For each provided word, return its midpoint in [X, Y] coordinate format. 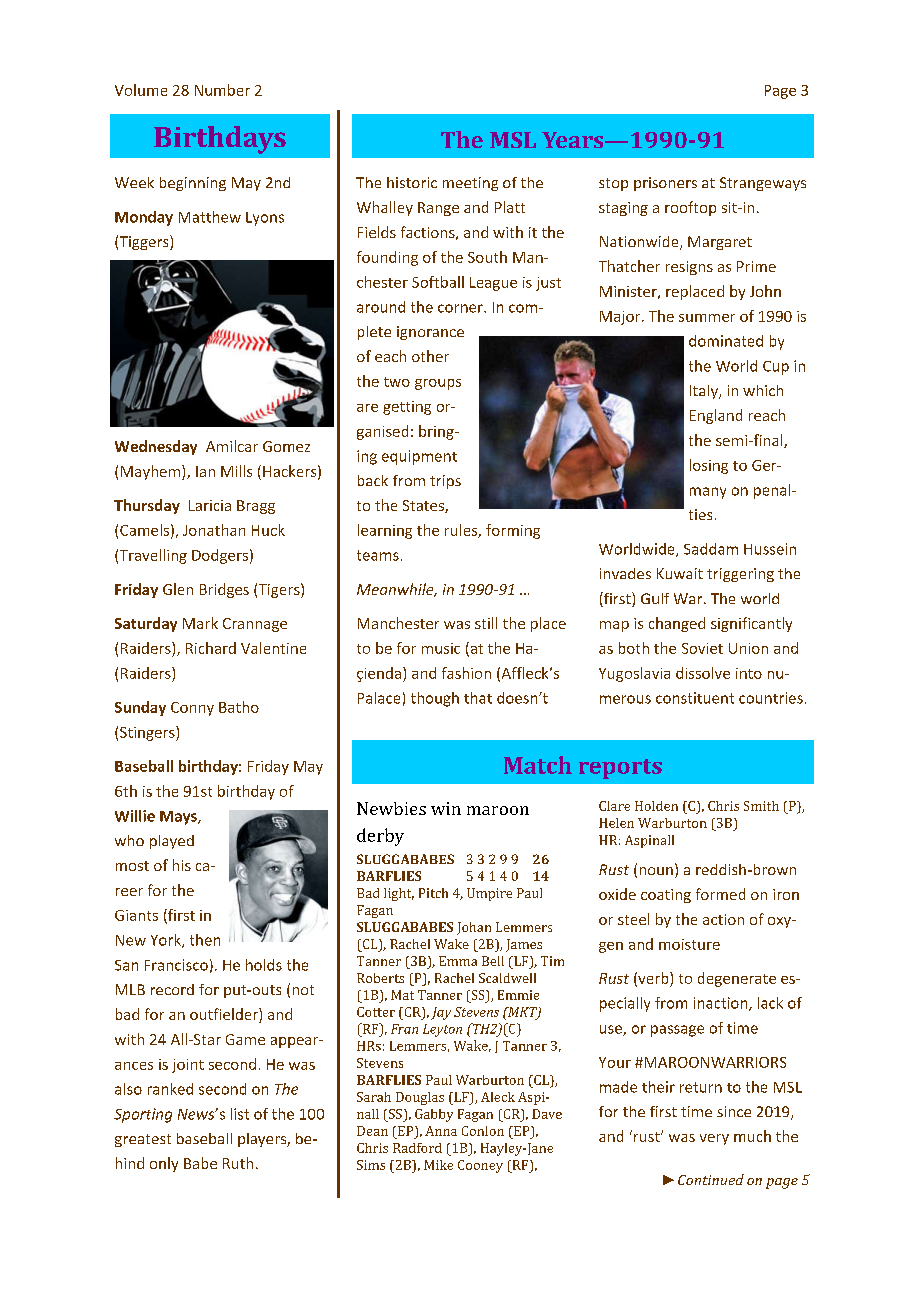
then [205, 940]
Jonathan [214, 530]
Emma [458, 961]
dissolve [703, 673]
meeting [470, 184]
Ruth [238, 1163]
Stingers [148, 733]
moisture [689, 944]
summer [707, 318]
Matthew [210, 217]
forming [513, 531]
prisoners [665, 184]
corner [461, 308]
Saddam [711, 549]
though [435, 699]
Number [222, 90]
